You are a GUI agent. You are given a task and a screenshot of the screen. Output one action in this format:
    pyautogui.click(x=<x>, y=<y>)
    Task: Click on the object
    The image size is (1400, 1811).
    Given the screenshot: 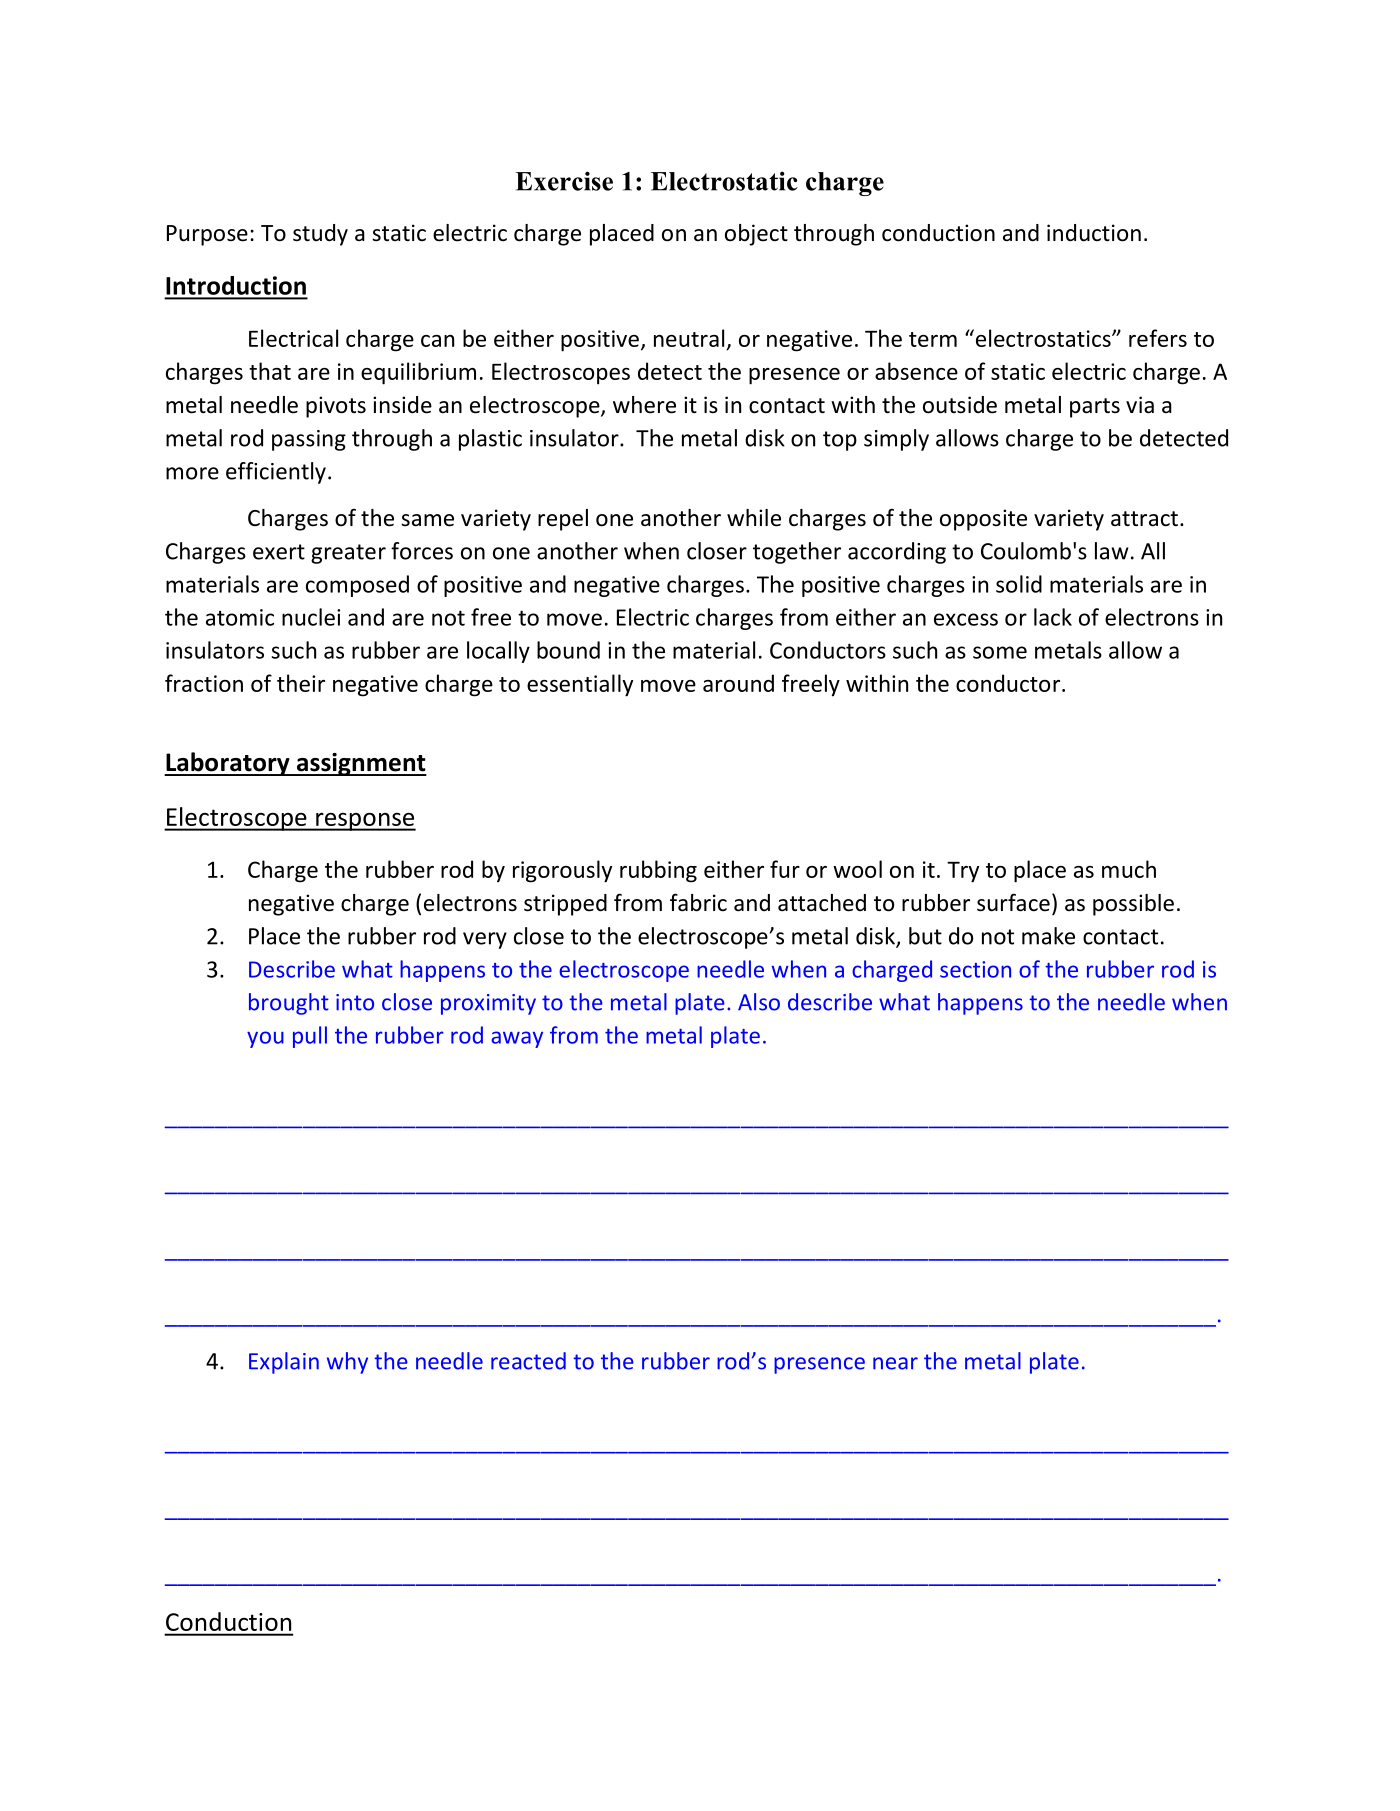 What is the action you would take?
    pyautogui.click(x=756, y=235)
